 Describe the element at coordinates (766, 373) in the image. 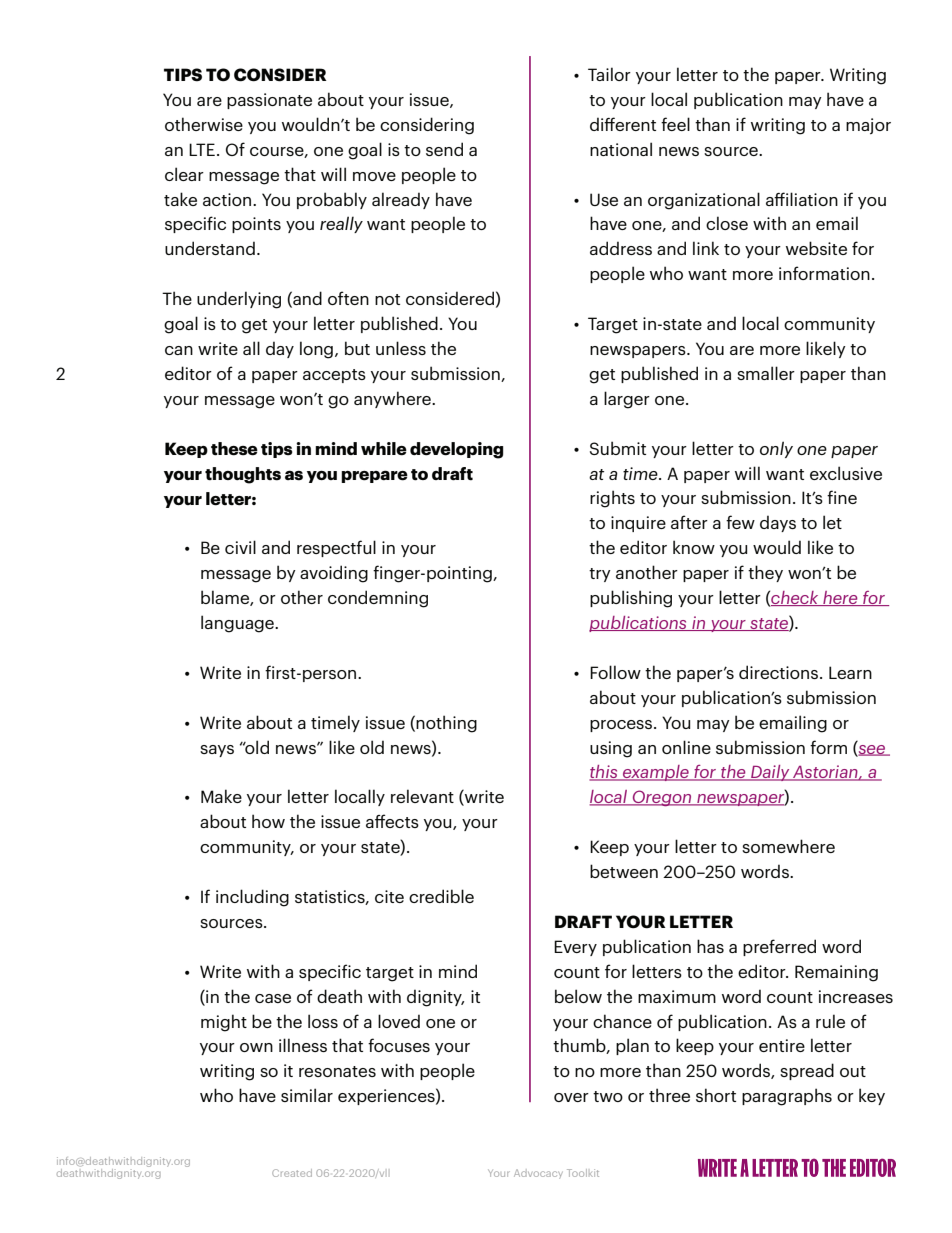

I see `smaller` at that location.
